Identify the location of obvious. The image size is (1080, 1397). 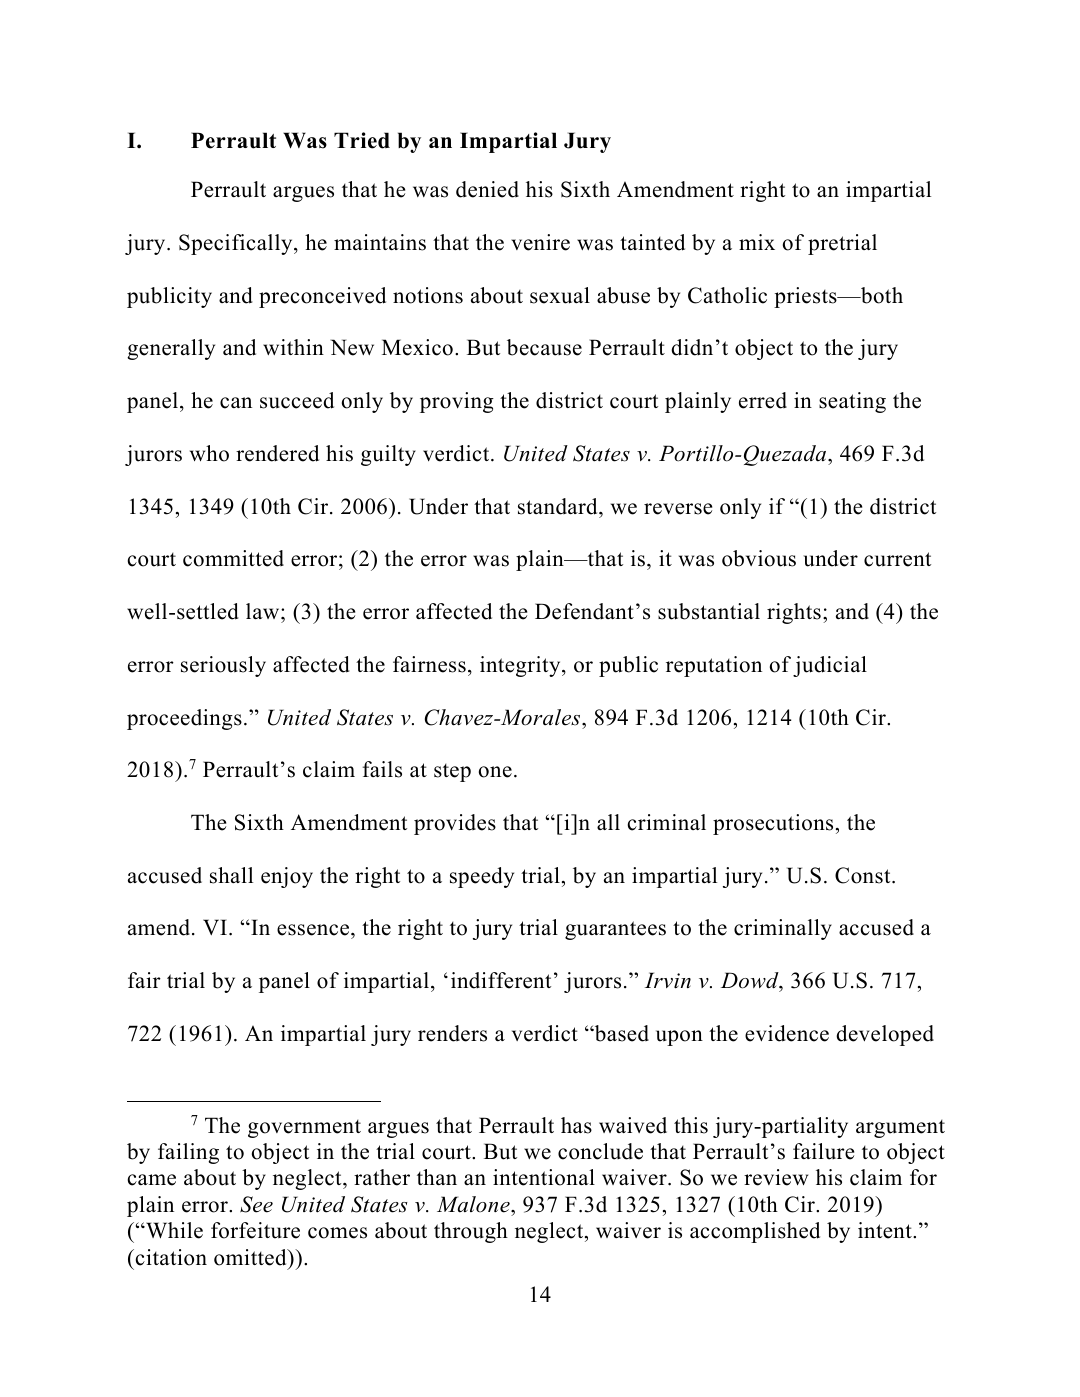
(759, 558).
